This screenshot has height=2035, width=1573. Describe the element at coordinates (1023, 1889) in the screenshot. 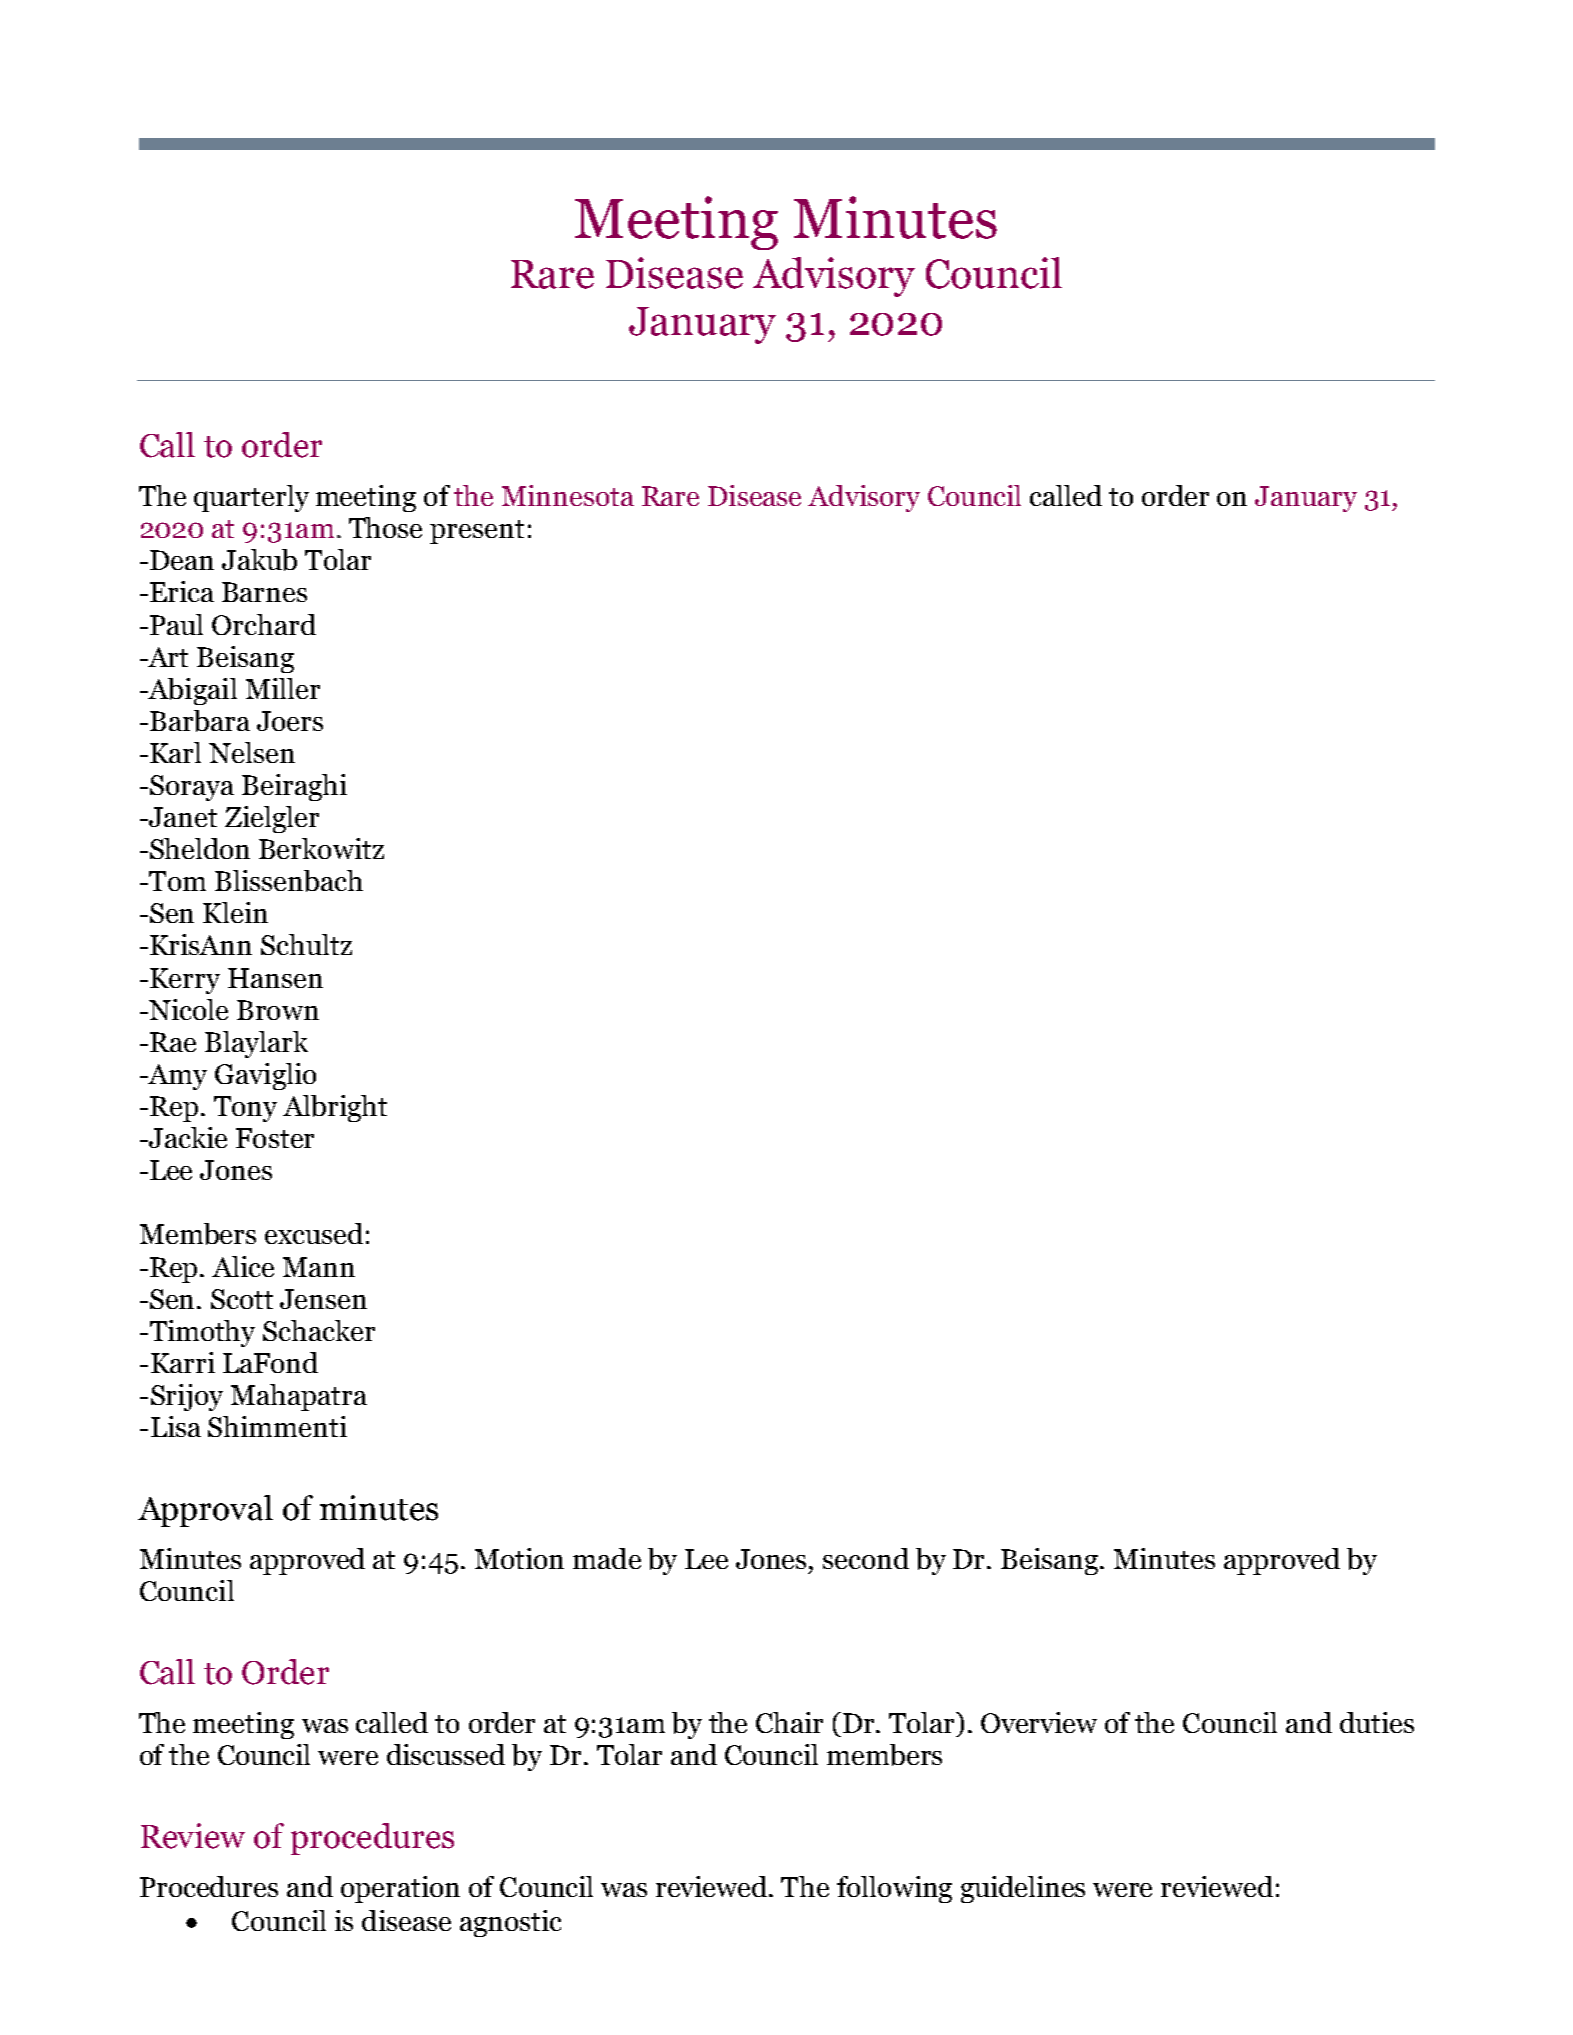

I see `guidelines` at that location.
